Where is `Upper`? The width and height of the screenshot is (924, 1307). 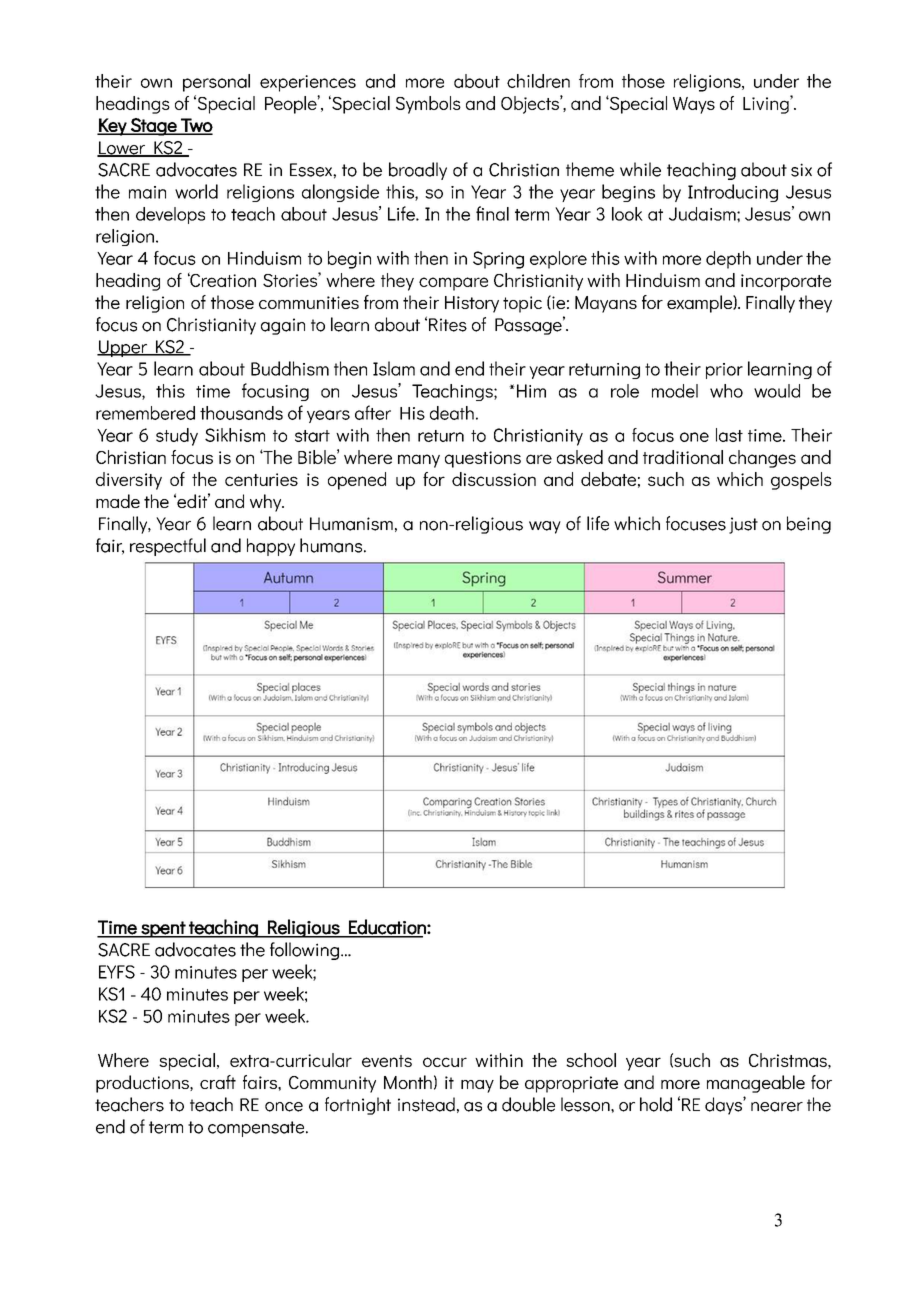
Upper is located at coordinates (123, 348).
